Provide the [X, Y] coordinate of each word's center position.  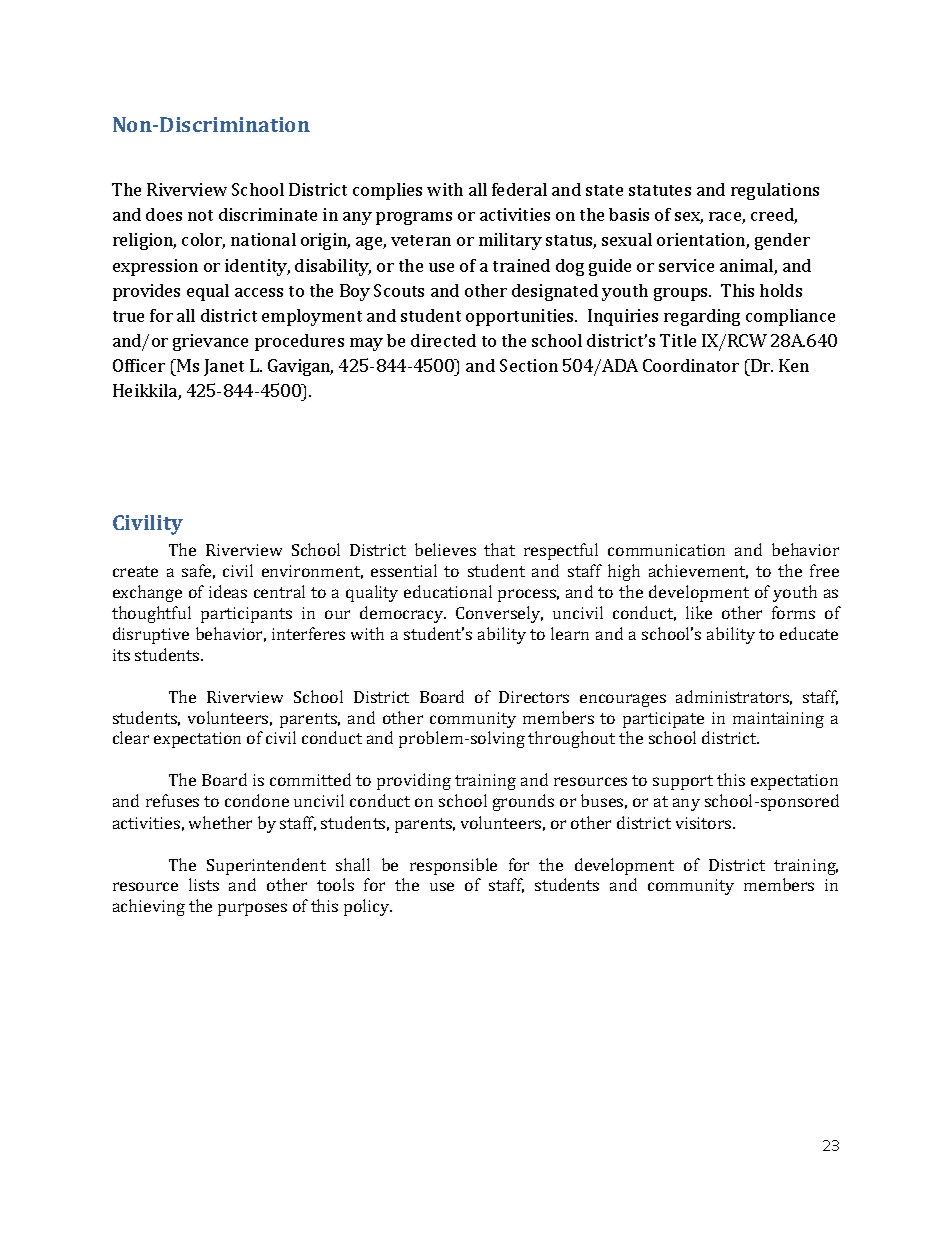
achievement [698, 571]
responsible [453, 866]
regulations [775, 191]
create [135, 571]
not [200, 215]
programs [414, 218]
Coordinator [691, 365]
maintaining [778, 720]
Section [529, 365]
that [499, 549]
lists [204, 884]
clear [131, 737]
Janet [224, 367]
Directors [534, 697]
